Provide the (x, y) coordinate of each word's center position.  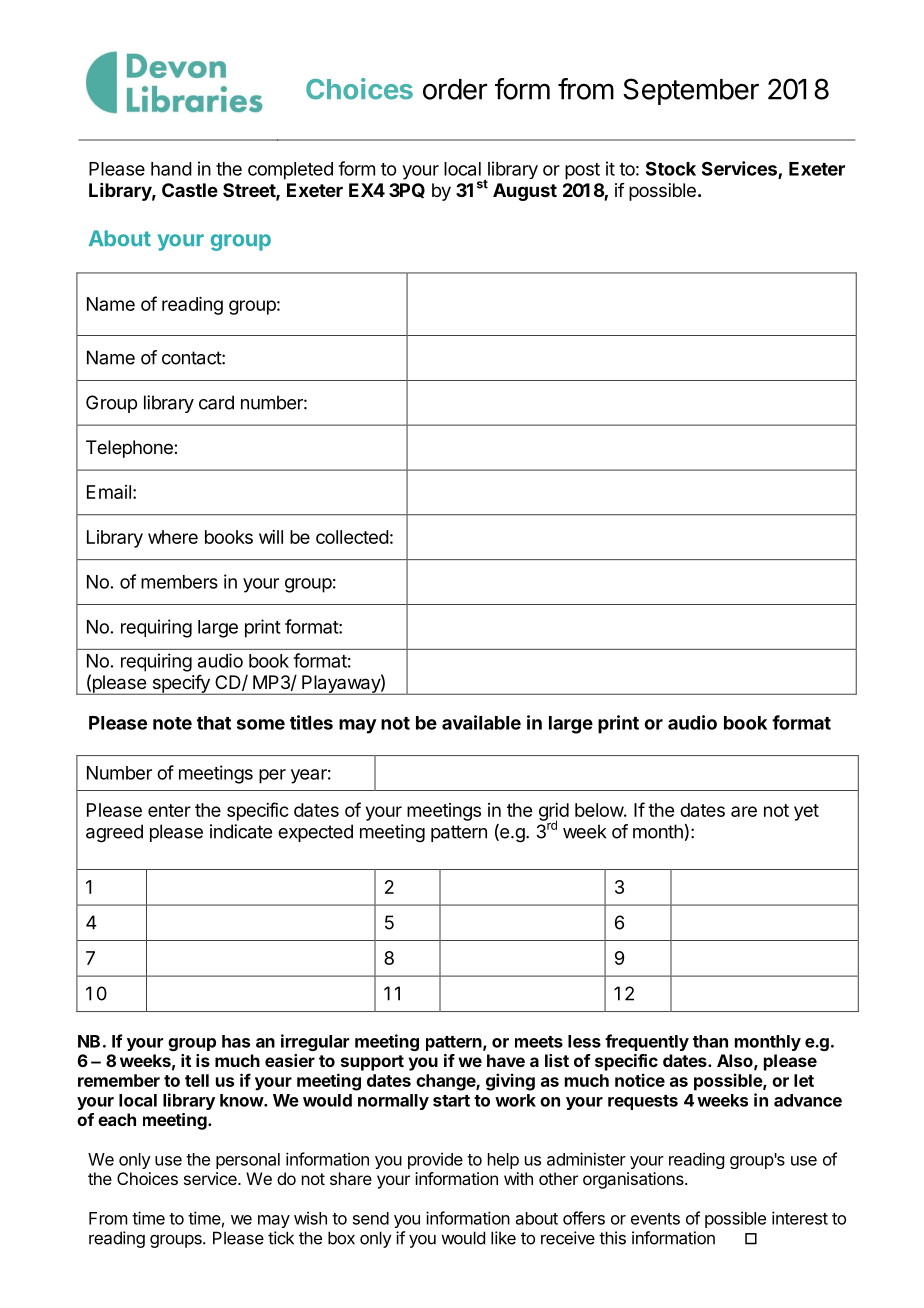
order (455, 89)
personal (248, 1161)
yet (806, 812)
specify (181, 685)
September (691, 91)
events (655, 1219)
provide (435, 1160)
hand (171, 169)
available (481, 722)
